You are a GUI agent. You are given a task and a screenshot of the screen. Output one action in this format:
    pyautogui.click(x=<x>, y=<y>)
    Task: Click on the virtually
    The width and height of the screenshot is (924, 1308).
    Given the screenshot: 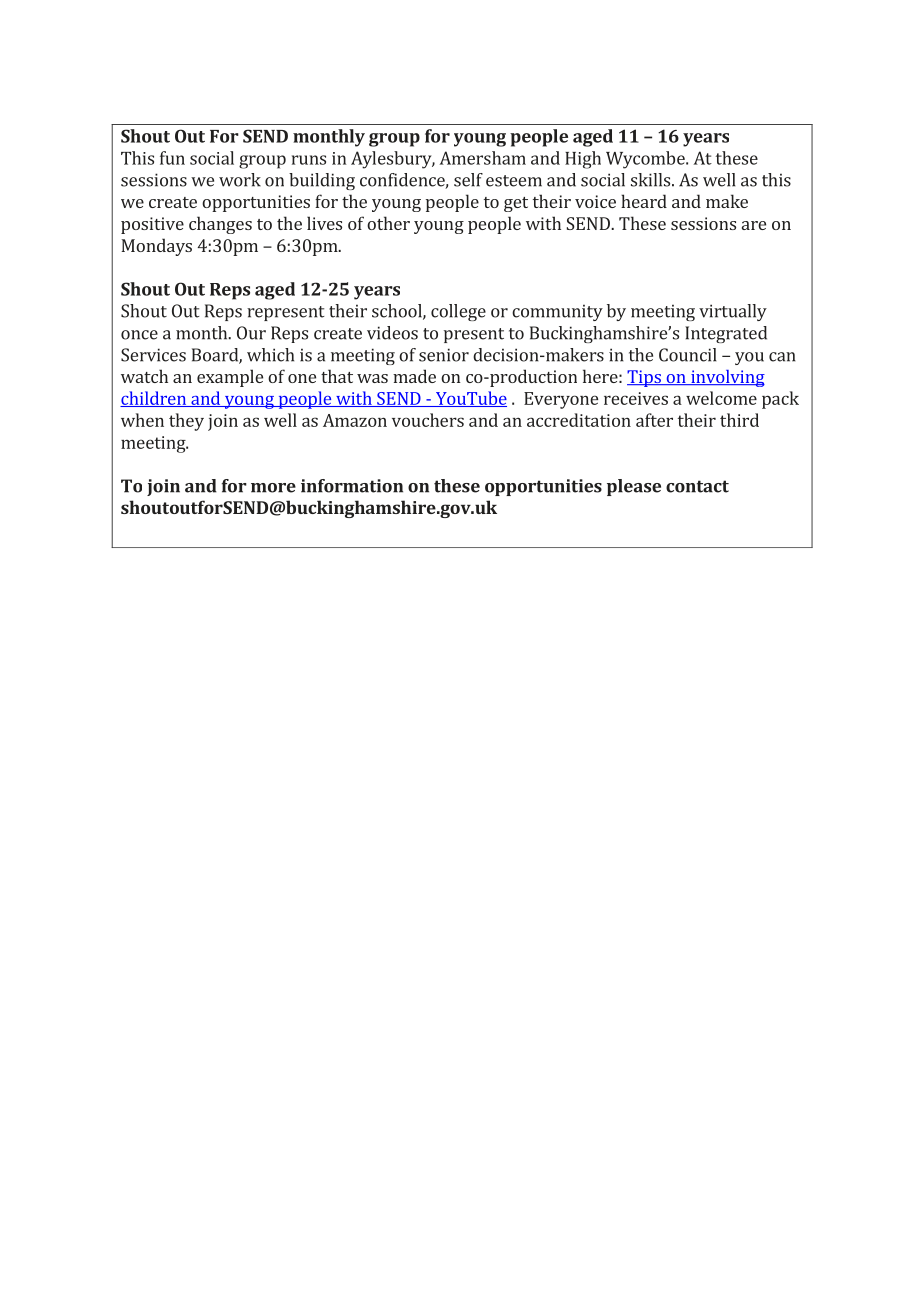 What is the action you would take?
    pyautogui.click(x=733, y=312)
